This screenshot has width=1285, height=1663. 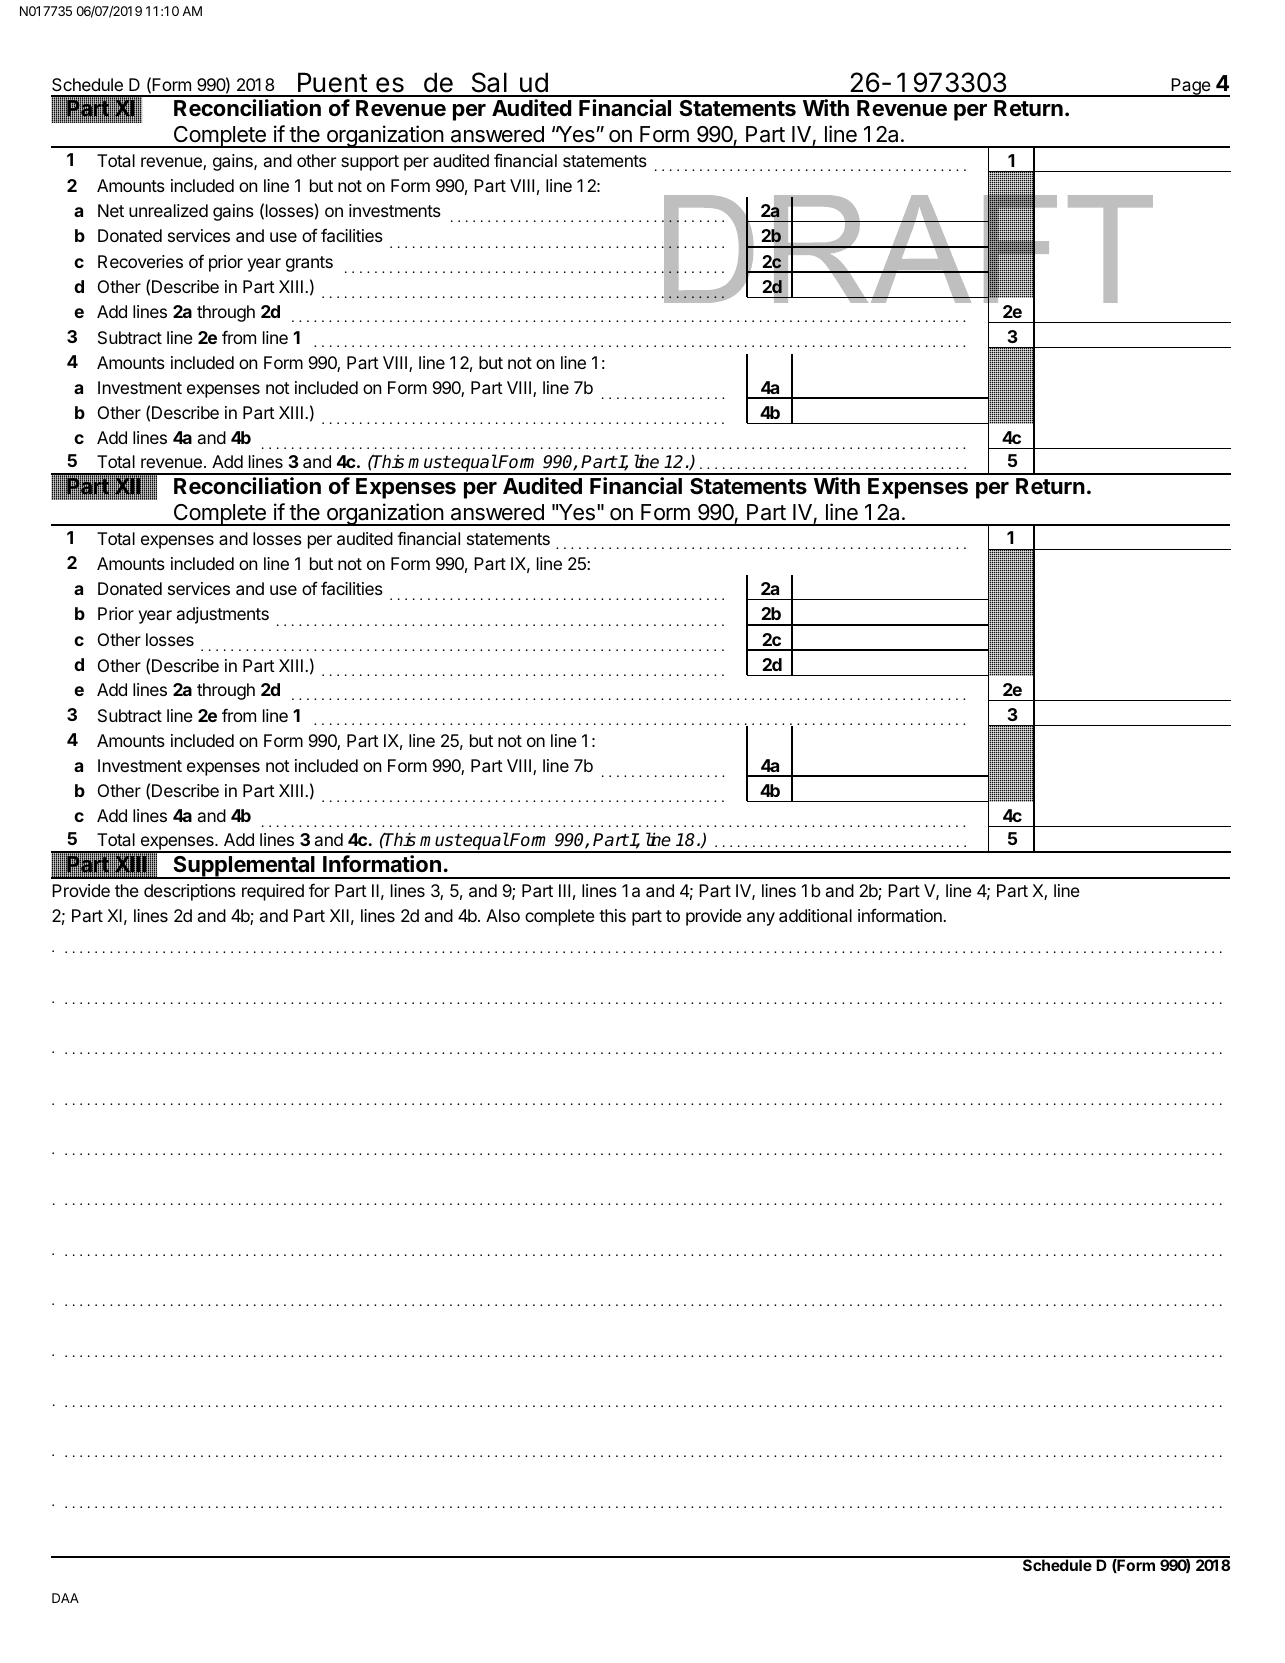 I want to click on unrealized, so click(x=168, y=210).
